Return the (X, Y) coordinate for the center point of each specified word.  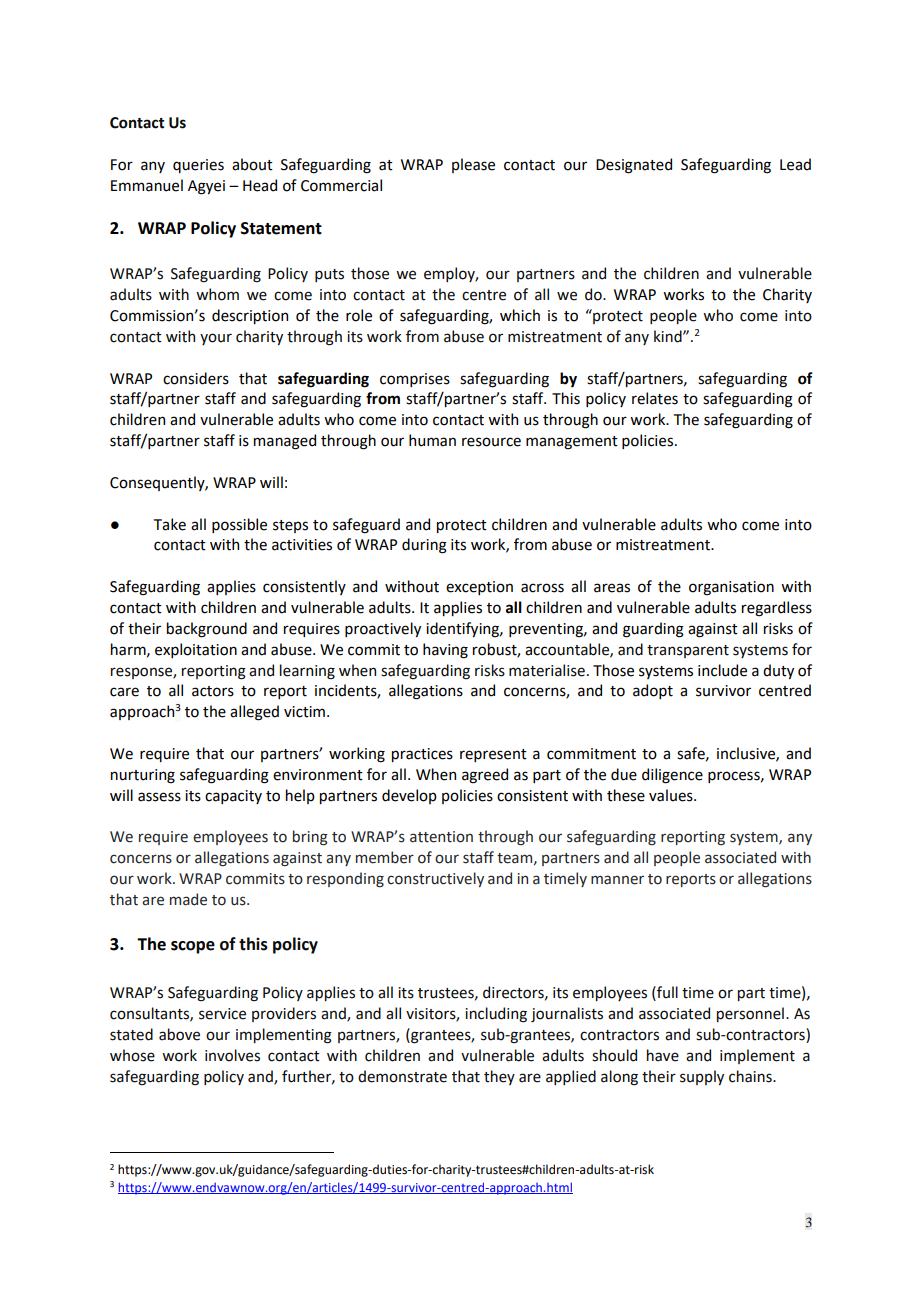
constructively (435, 879)
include (722, 670)
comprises (415, 380)
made (188, 899)
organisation (731, 588)
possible (239, 525)
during (424, 546)
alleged (254, 713)
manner (617, 880)
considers (196, 378)
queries (198, 166)
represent (493, 755)
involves (232, 1055)
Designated (634, 166)
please (473, 165)
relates (655, 398)
